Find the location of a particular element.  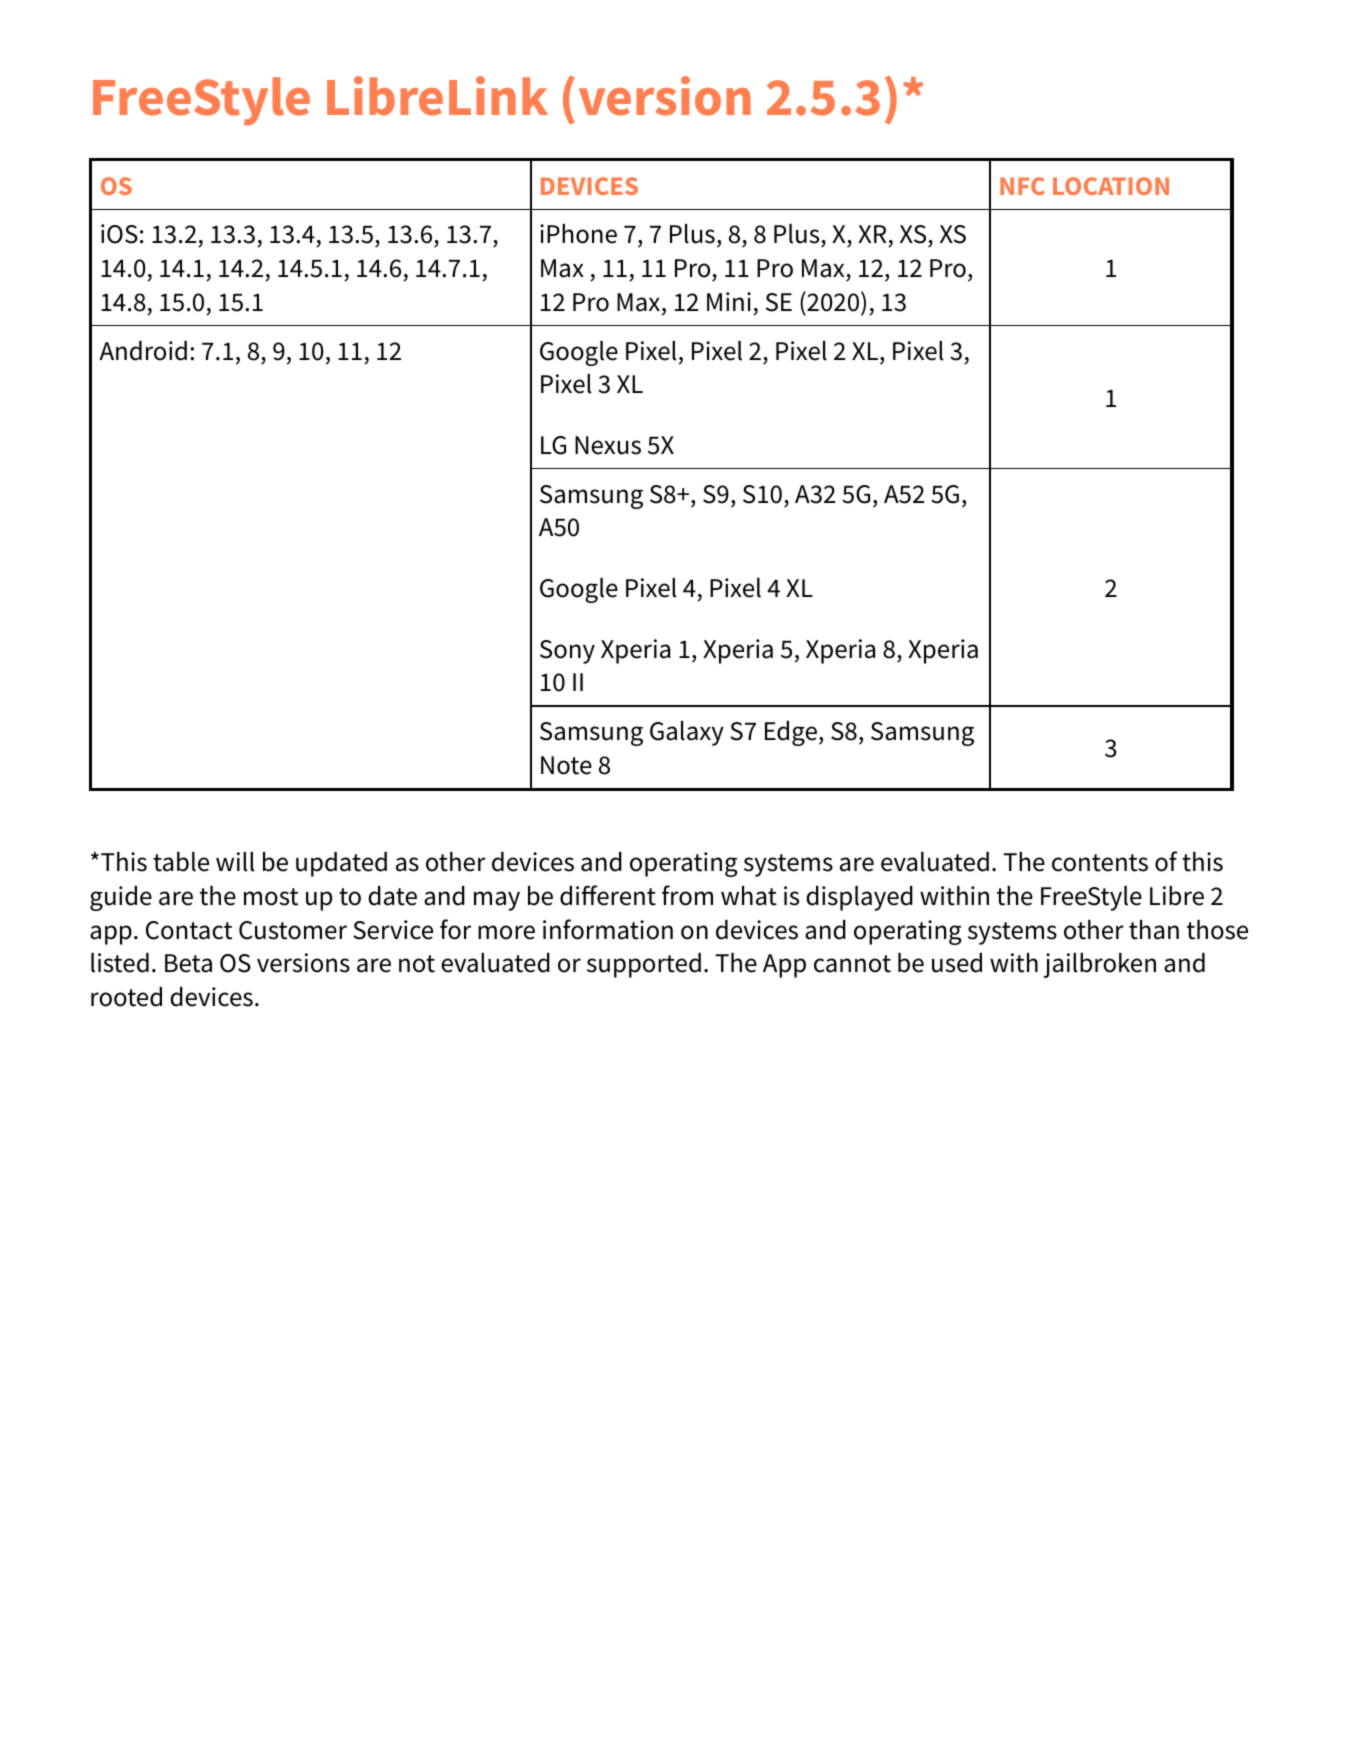

Mini is located at coordinates (729, 301).
